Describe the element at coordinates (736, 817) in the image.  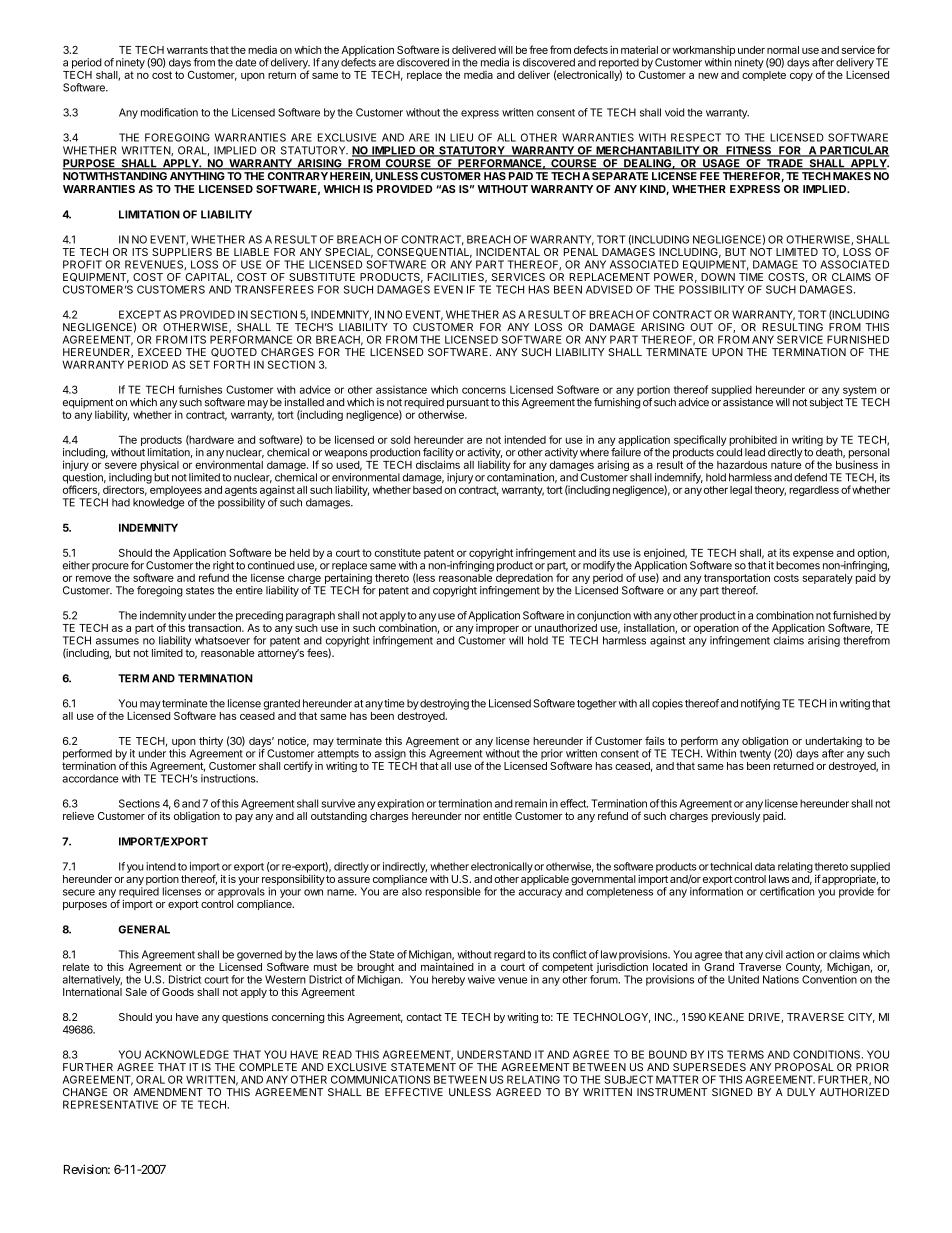
I see `previously` at that location.
